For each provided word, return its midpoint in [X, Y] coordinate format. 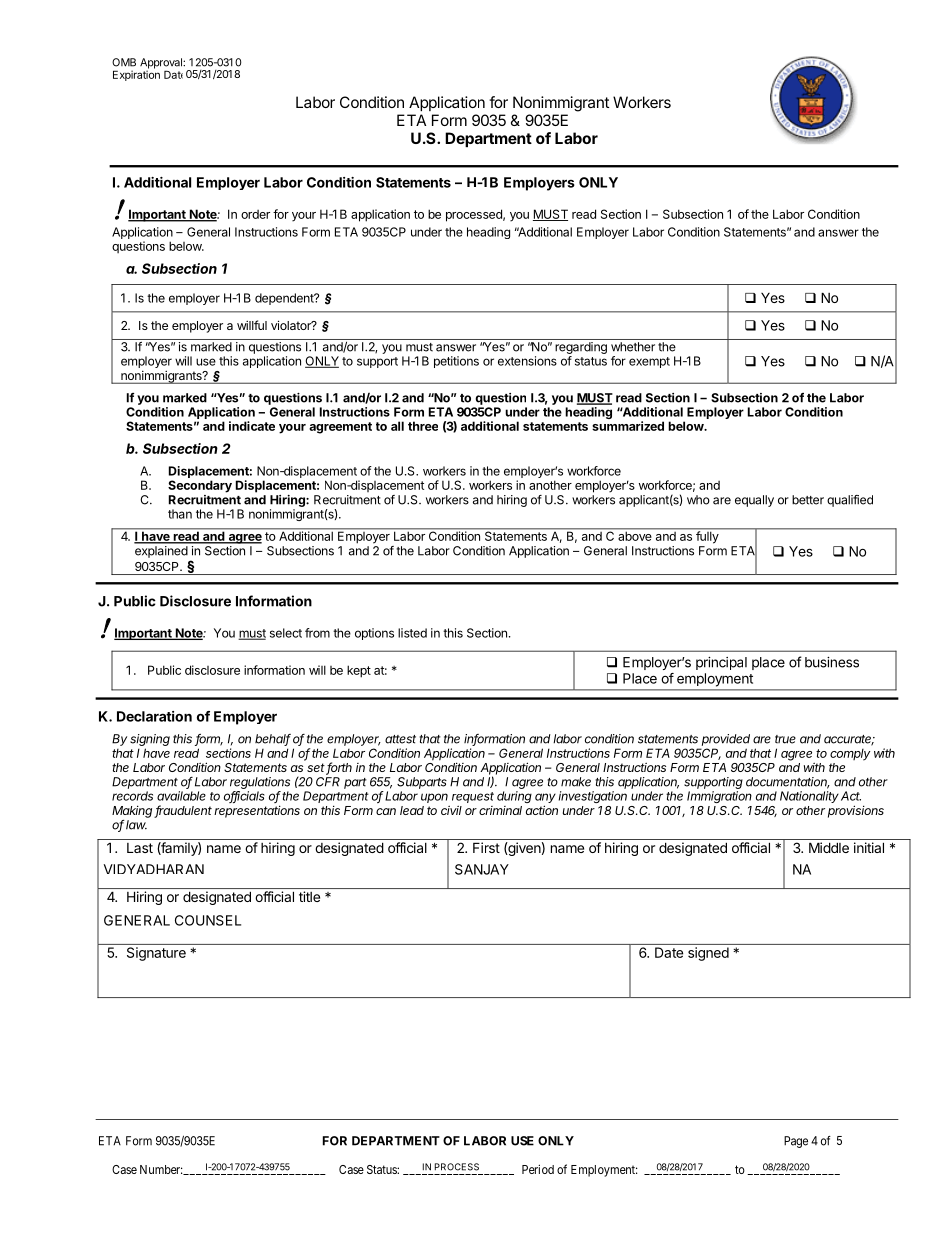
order [255, 214]
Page [796, 1142]
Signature [156, 954]
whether [633, 347]
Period [538, 1169]
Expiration [136, 74]
